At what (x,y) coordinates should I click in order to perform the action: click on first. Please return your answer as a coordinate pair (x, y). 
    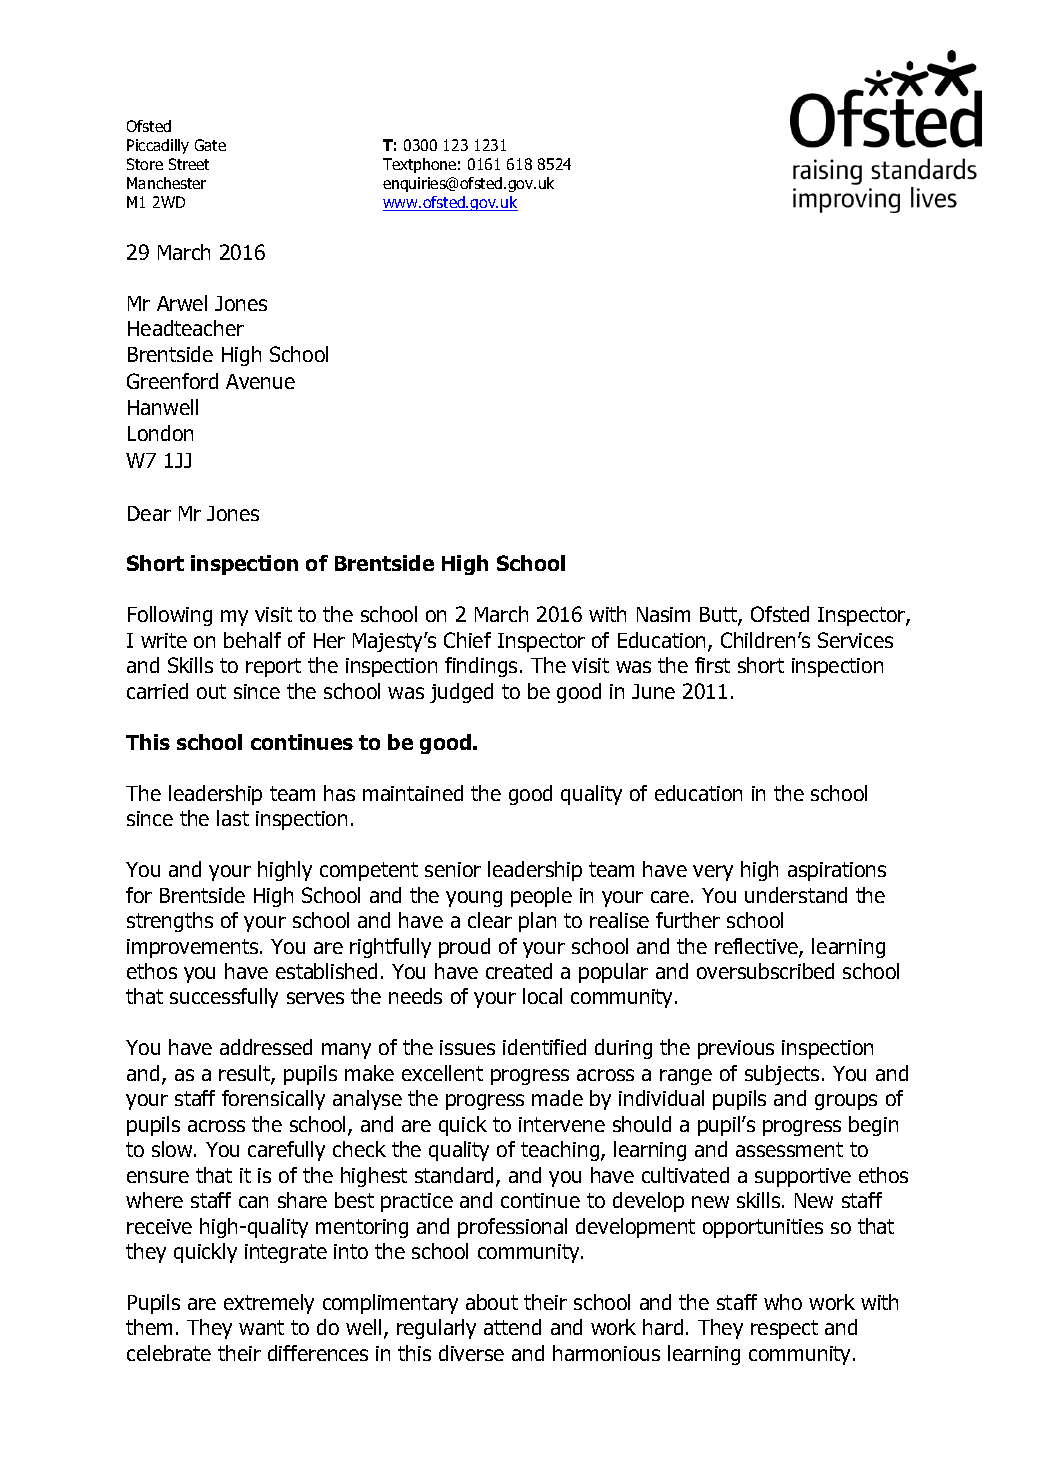
    Looking at the image, I should click on (712, 665).
